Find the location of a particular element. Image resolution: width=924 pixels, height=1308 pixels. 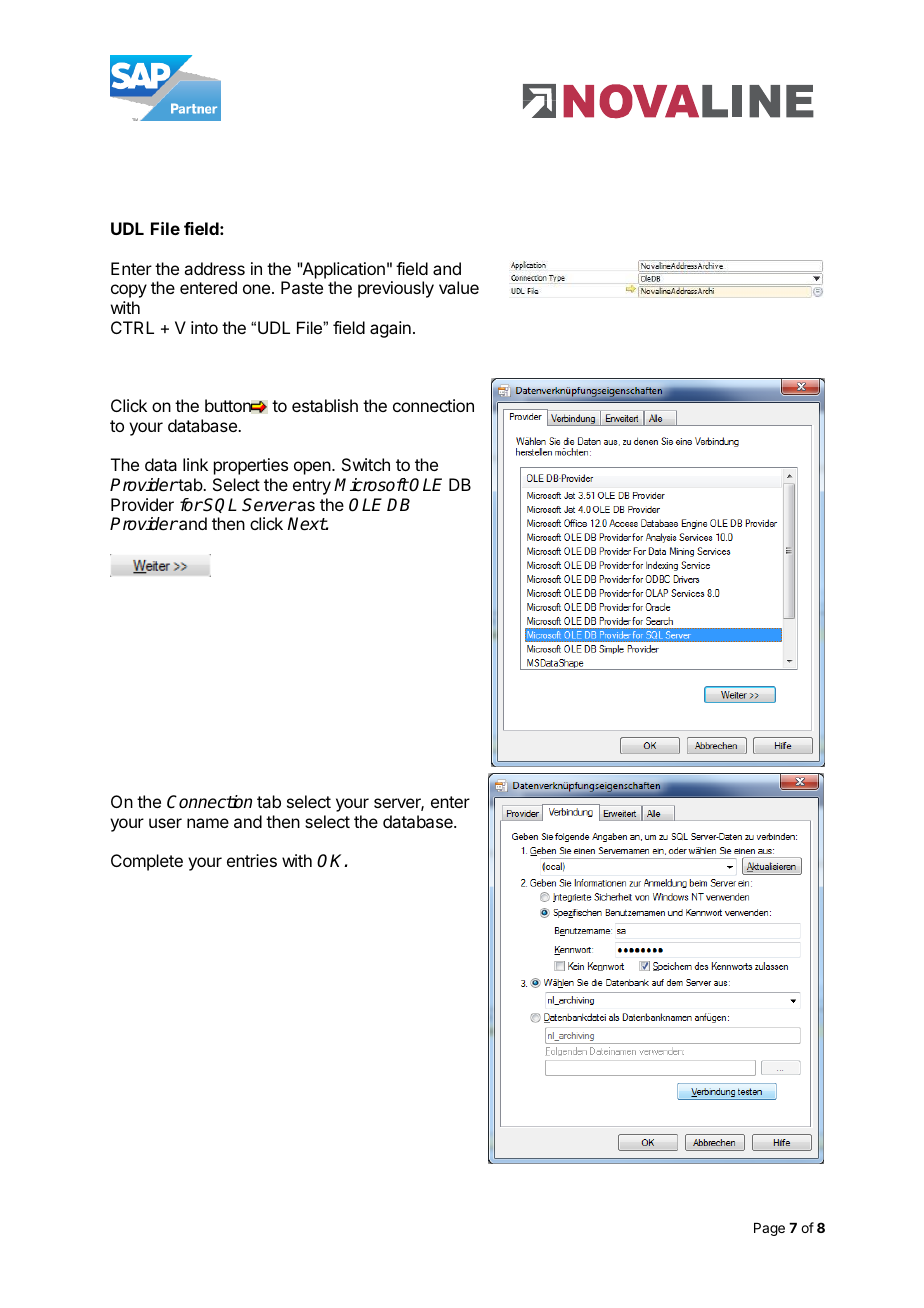

previously is located at coordinates (396, 289).
